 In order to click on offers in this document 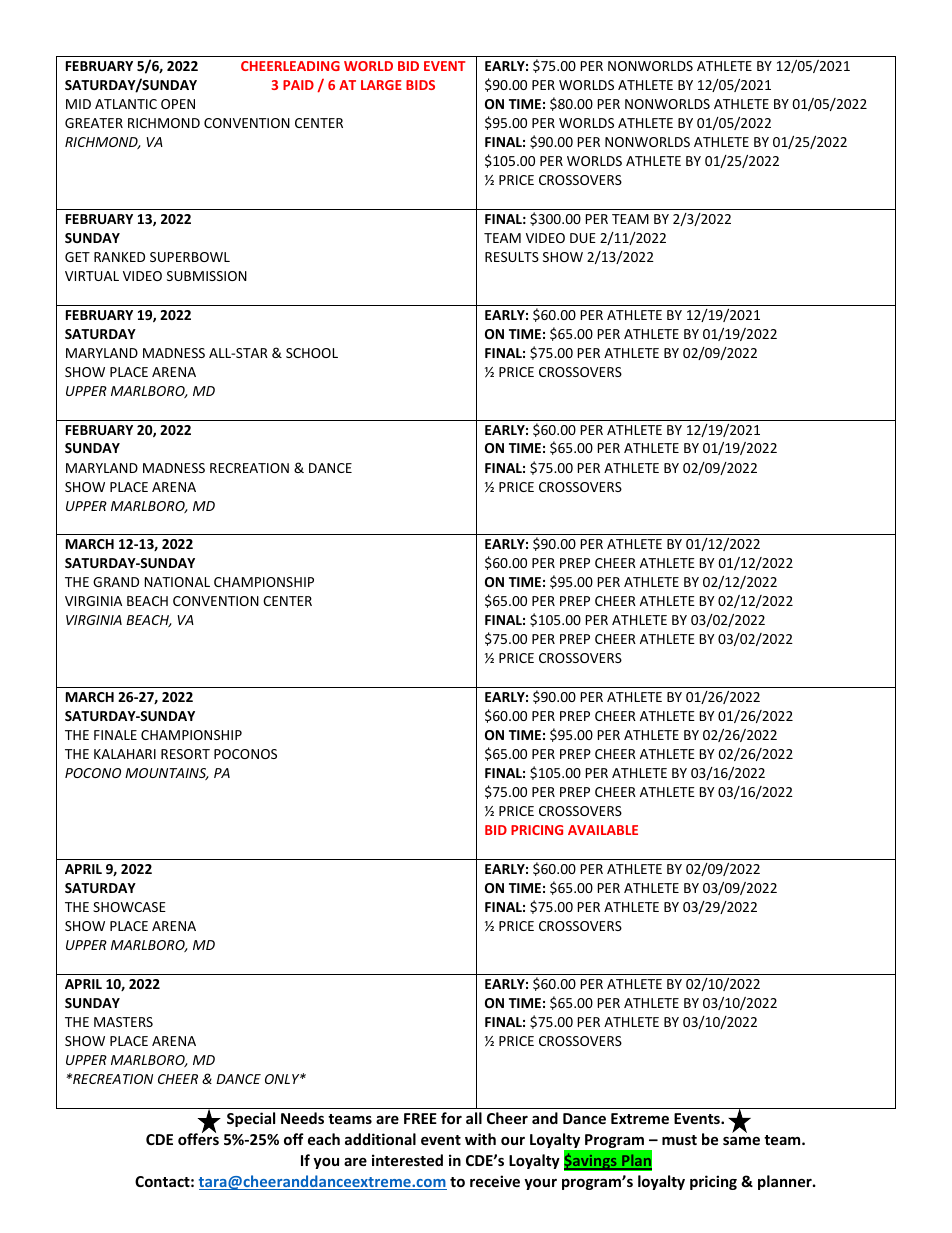, I will do `click(198, 1138)`.
